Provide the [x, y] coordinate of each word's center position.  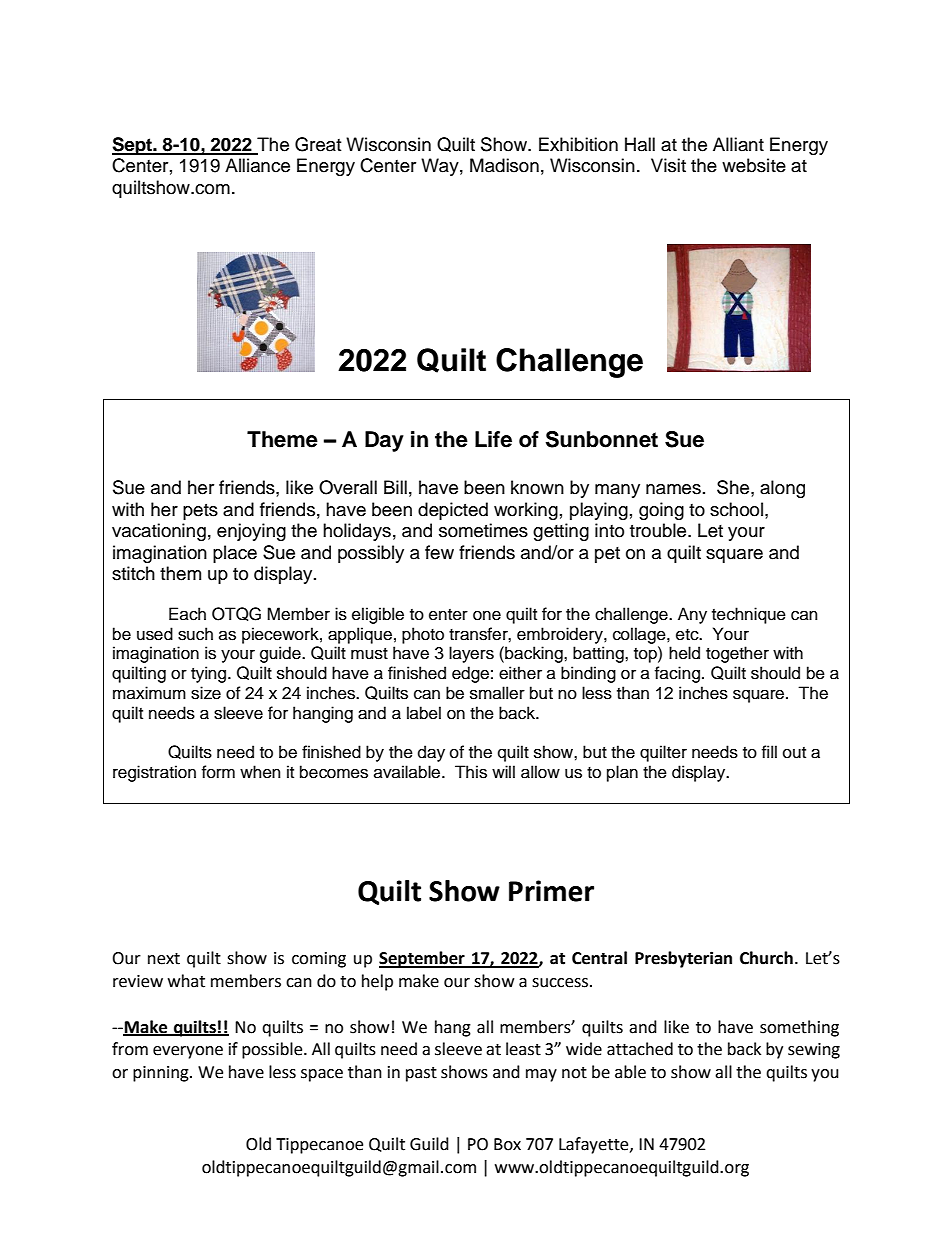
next [164, 959]
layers [471, 654]
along [782, 489]
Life [493, 439]
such [195, 634]
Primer [551, 891]
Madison [504, 165]
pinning [162, 1074]
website [754, 165]
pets [200, 512]
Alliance [257, 165]
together [737, 654]
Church [766, 958]
